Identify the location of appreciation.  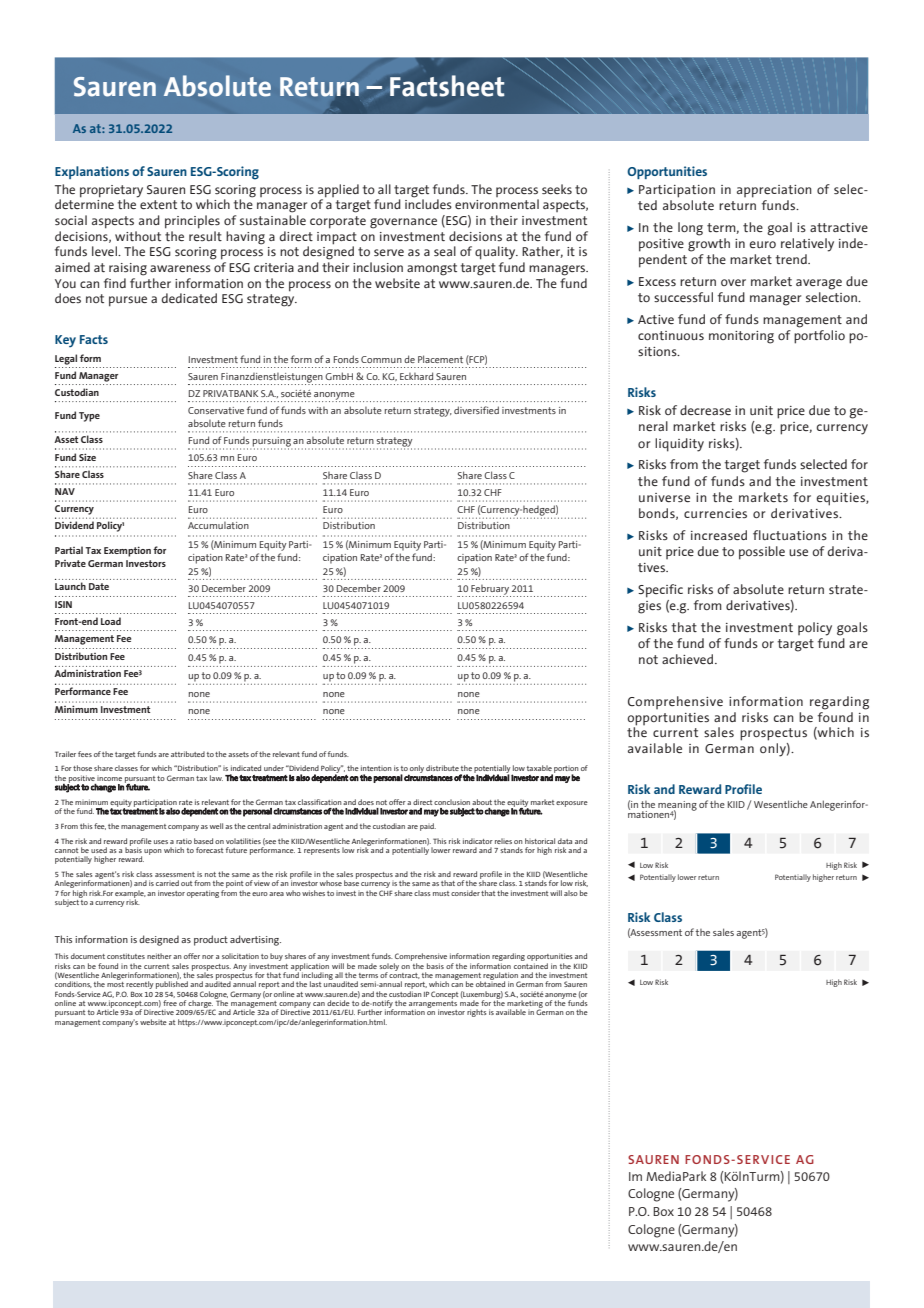
(774, 191).
